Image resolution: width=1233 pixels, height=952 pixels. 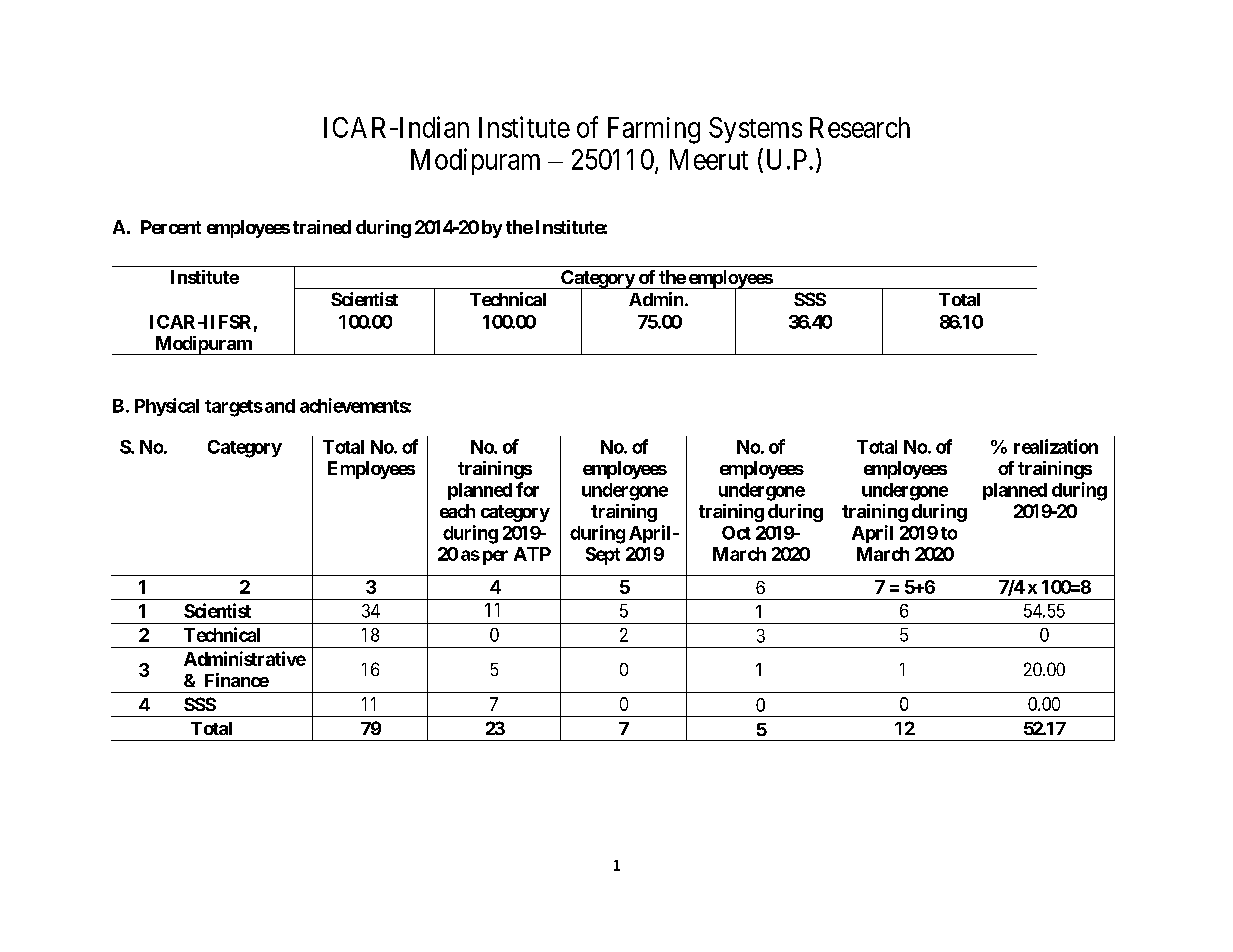 What do you see at coordinates (736, 533) in the page?
I see `Oct` at bounding box center [736, 533].
